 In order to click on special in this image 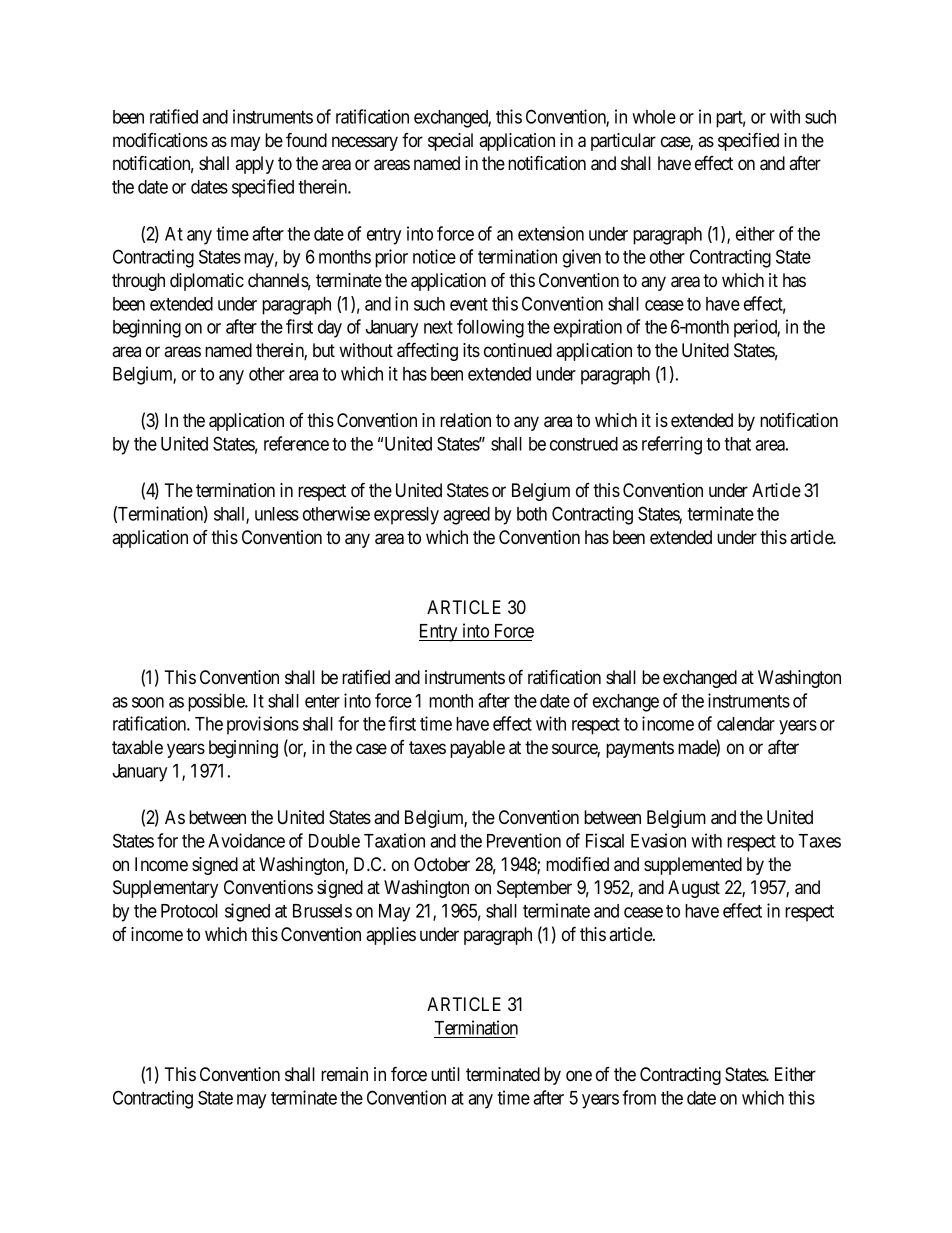, I will do `click(450, 142)`.
